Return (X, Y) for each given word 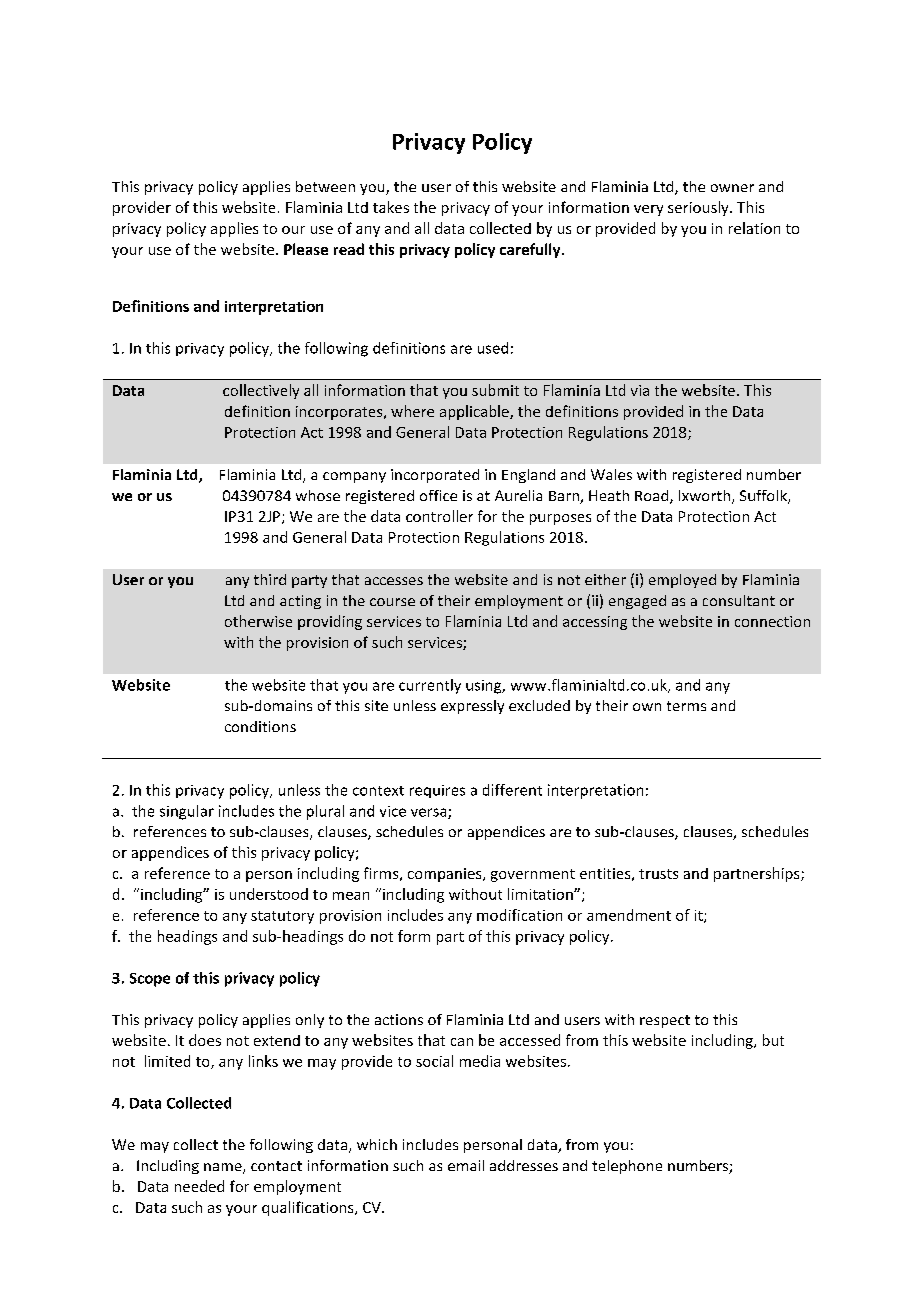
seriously (699, 208)
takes (391, 207)
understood (269, 894)
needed (199, 1186)
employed (682, 581)
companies (446, 875)
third (270, 579)
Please (306, 249)
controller (439, 516)
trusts (658, 874)
